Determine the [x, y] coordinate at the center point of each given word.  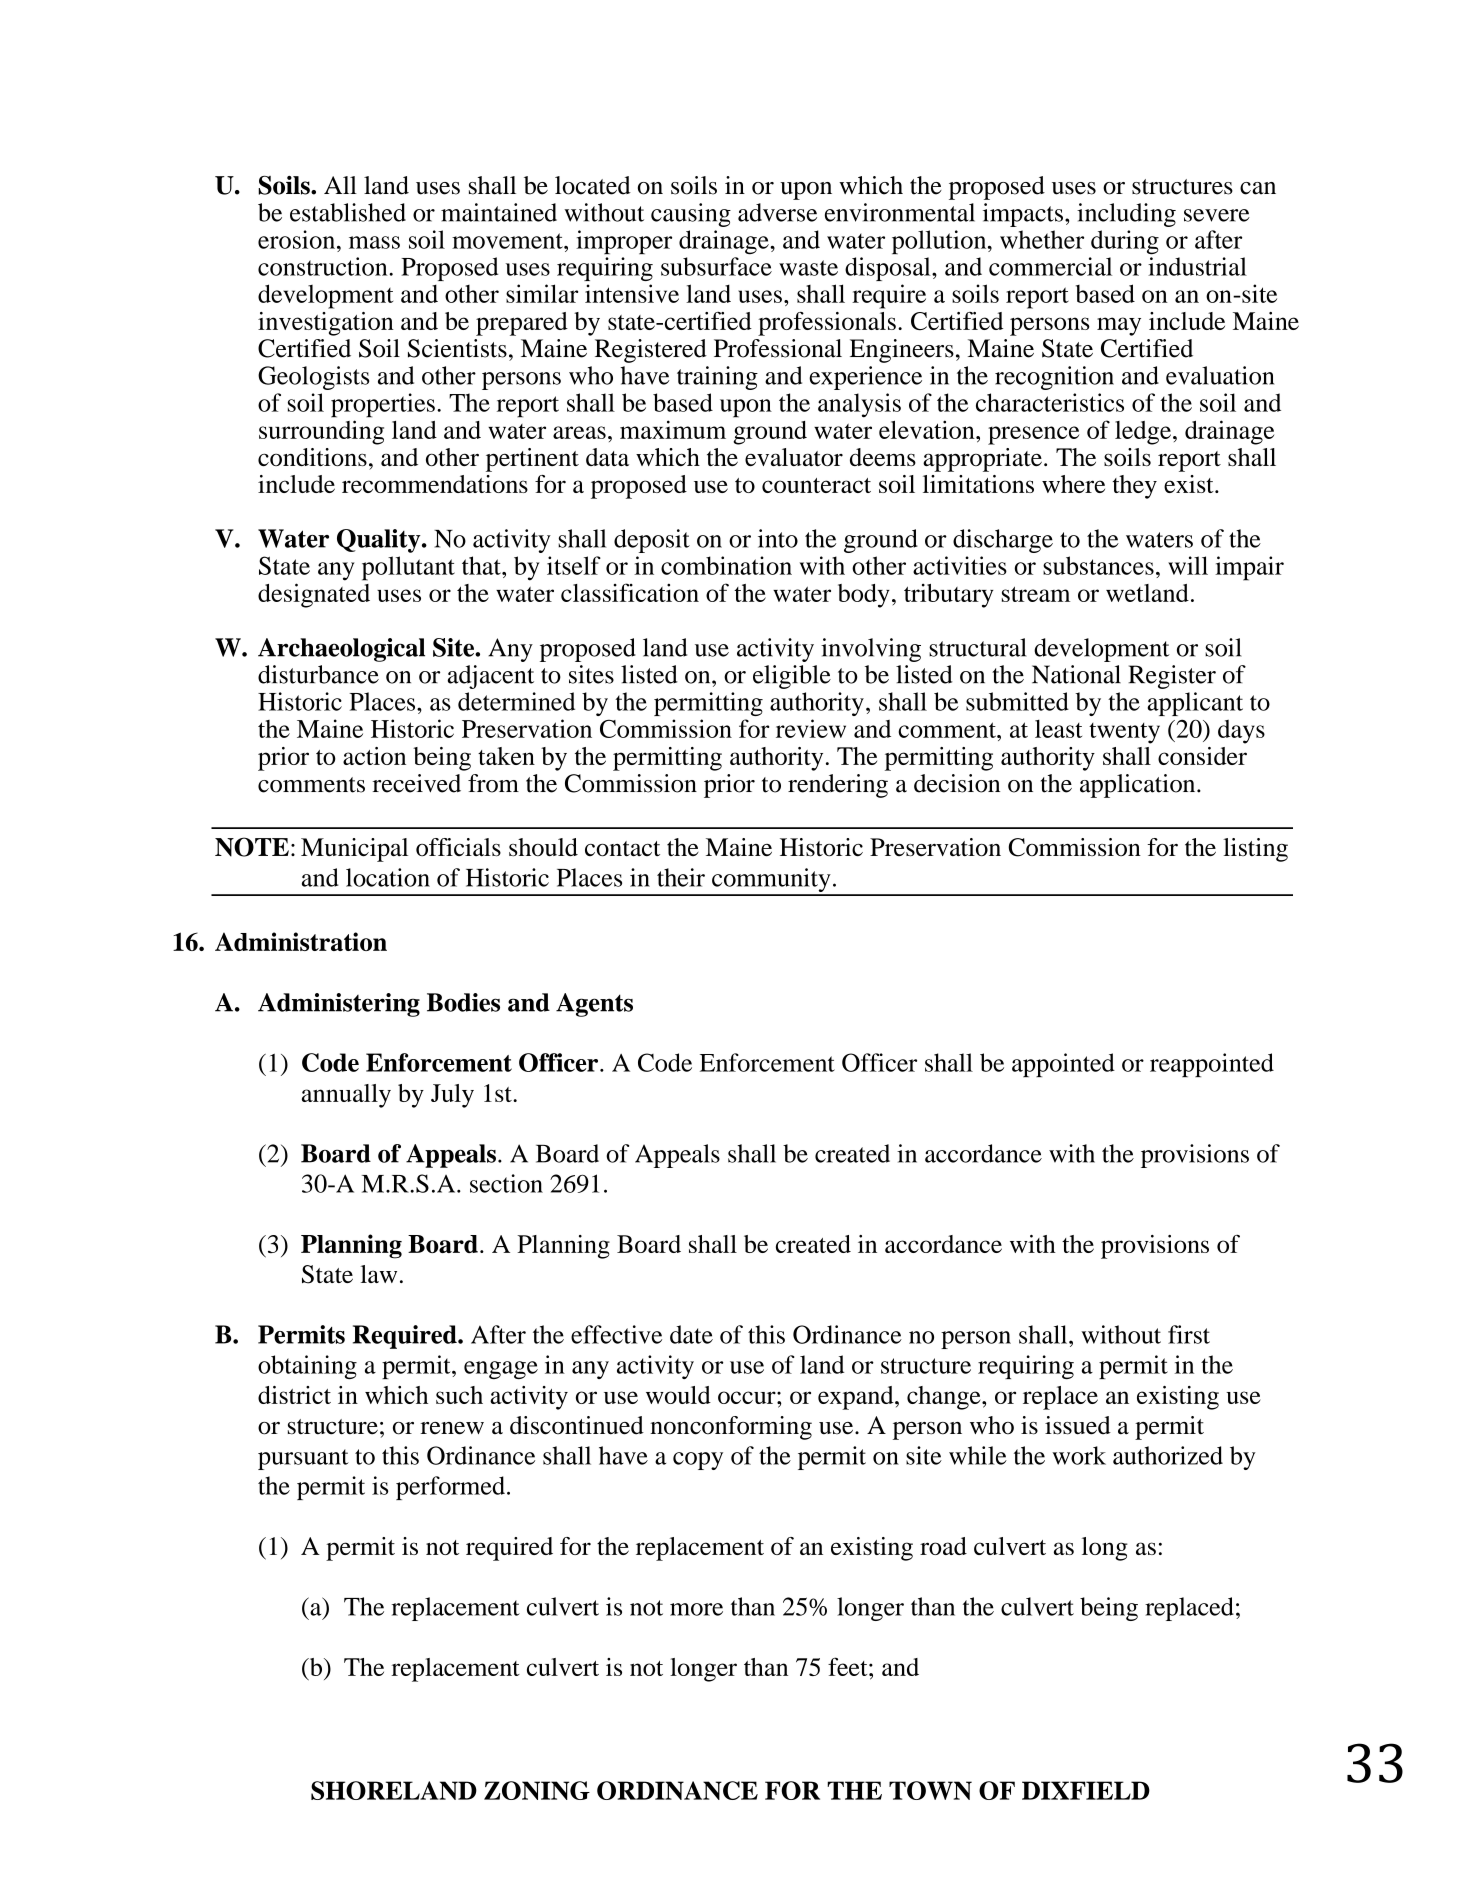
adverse [777, 212]
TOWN [930, 1790]
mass [374, 242]
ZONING [537, 1790]
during [1125, 242]
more [696, 1609]
